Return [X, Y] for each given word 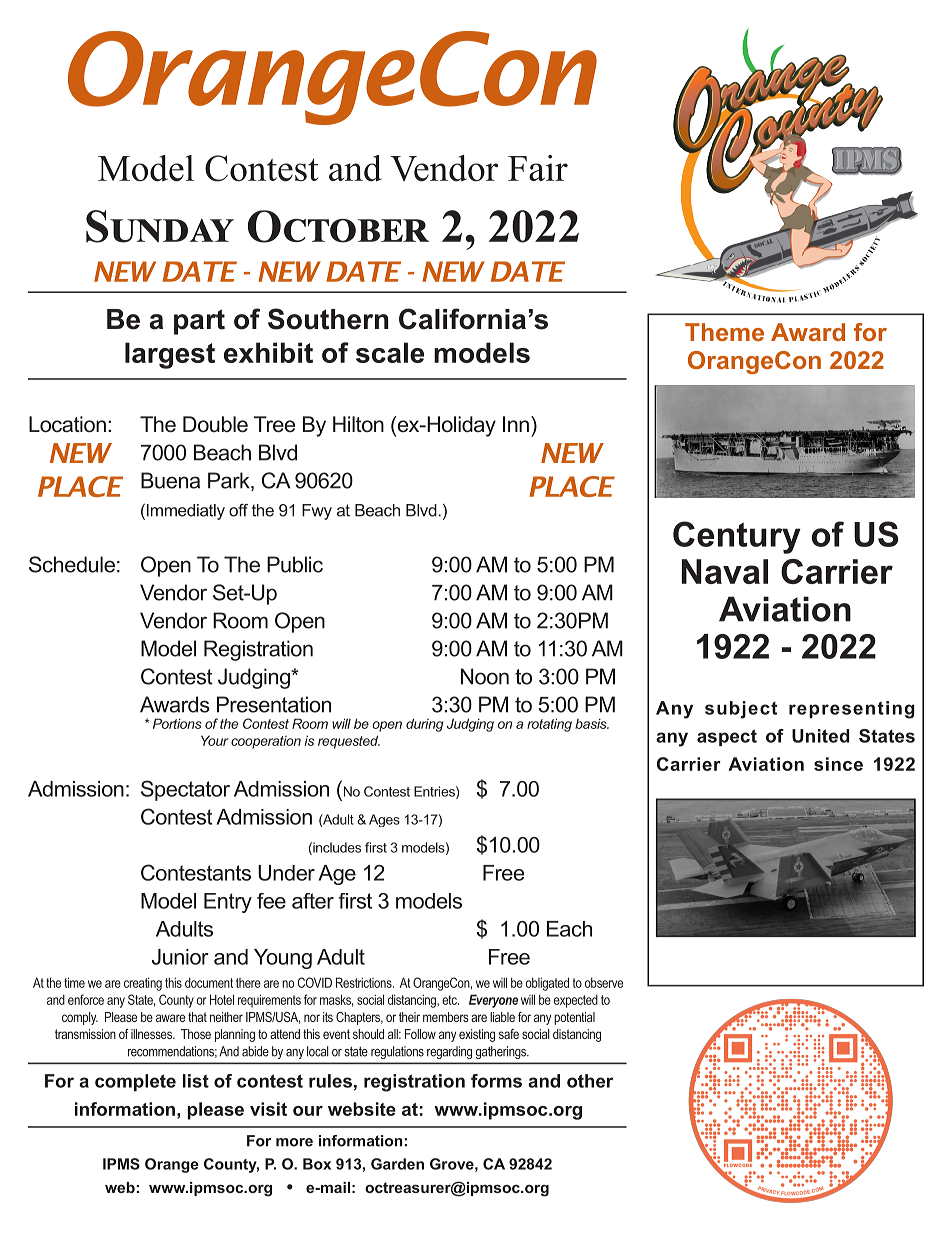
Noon [485, 676]
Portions [177, 723]
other [590, 1081]
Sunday [160, 226]
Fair [538, 168]
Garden [397, 1164]
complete [135, 1082]
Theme [724, 332]
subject [741, 710]
